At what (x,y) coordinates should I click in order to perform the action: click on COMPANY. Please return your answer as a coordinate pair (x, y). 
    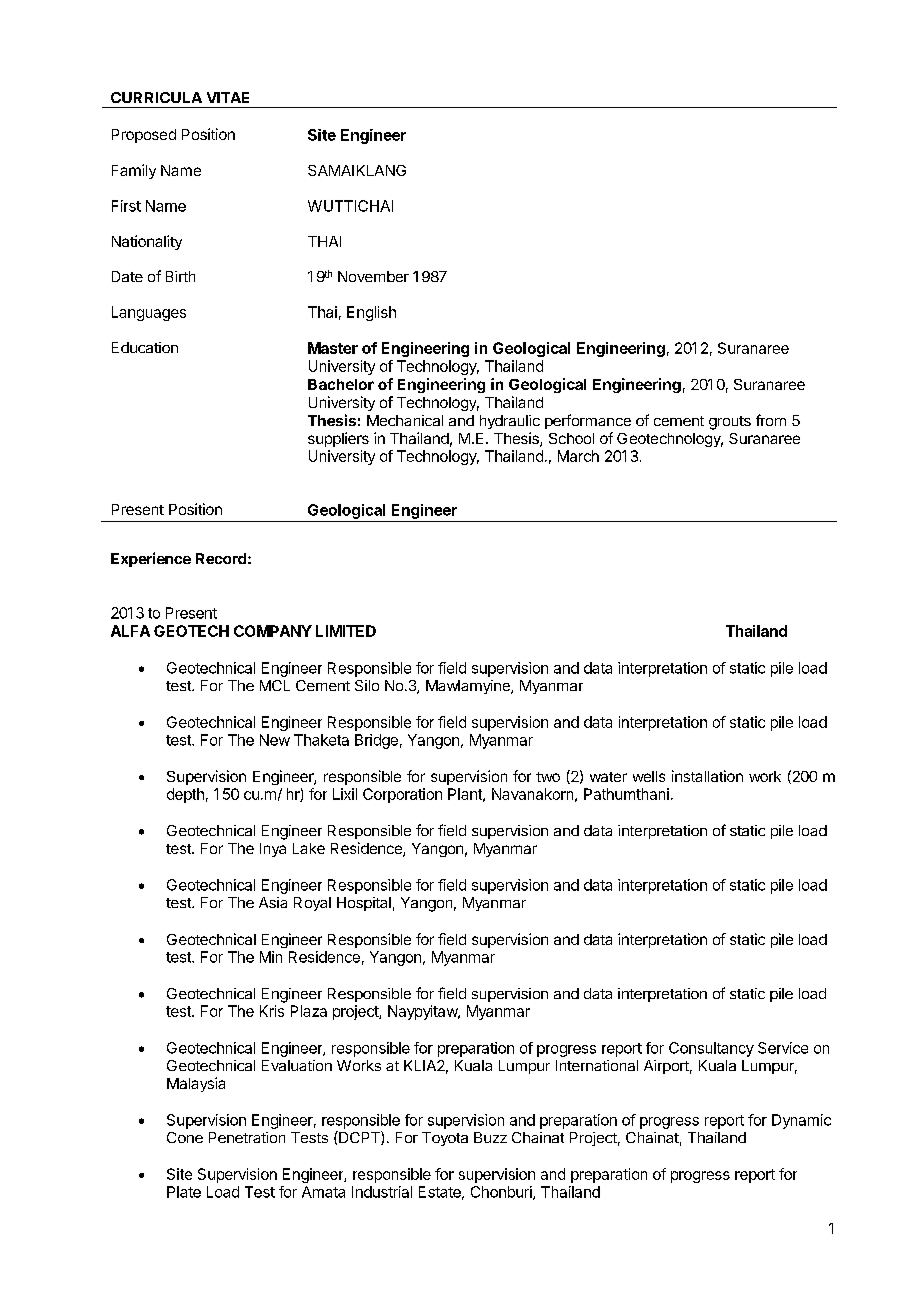
    Looking at the image, I should click on (273, 631).
